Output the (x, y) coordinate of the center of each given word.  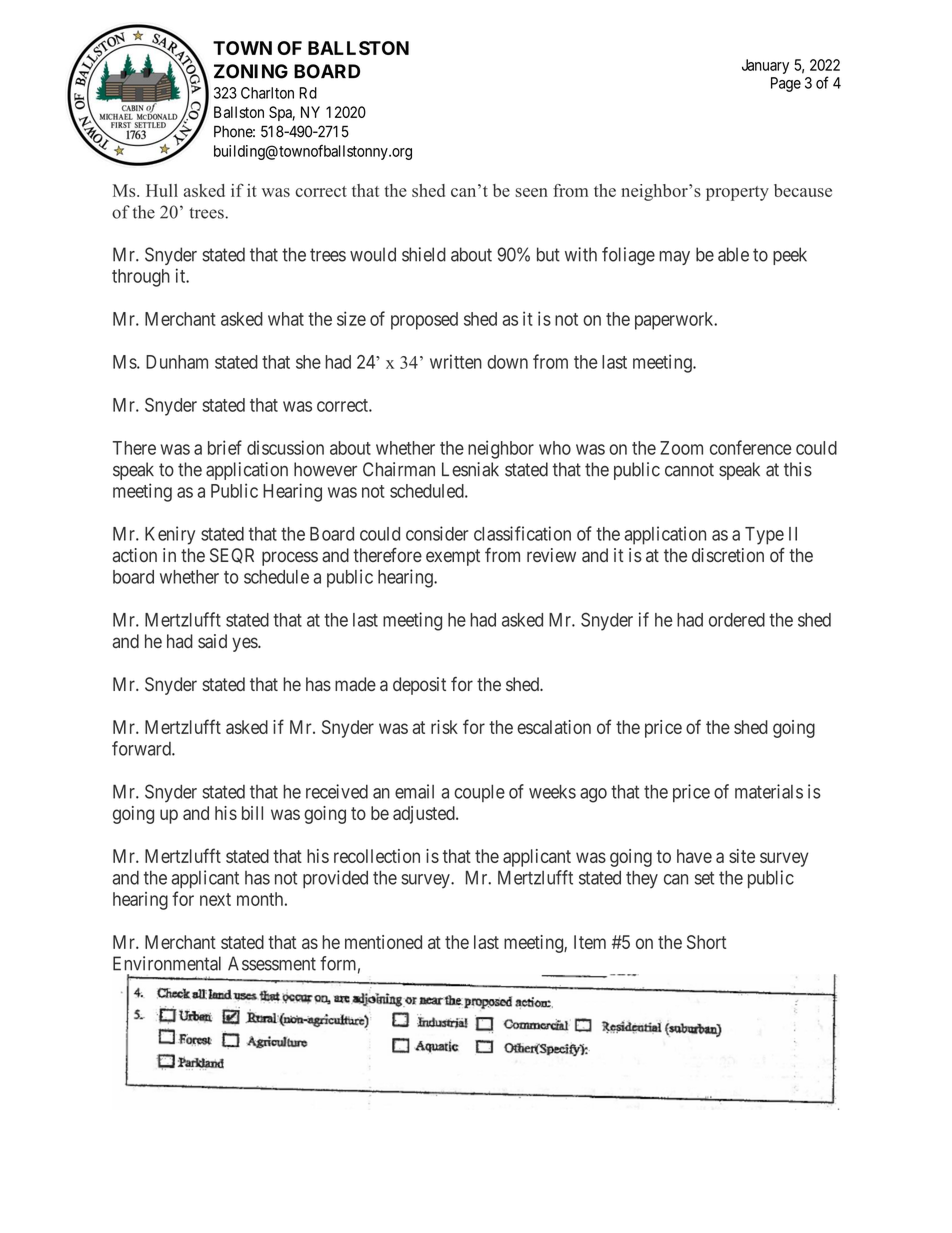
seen (531, 192)
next (215, 899)
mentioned (383, 942)
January (765, 66)
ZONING (251, 71)
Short (706, 942)
